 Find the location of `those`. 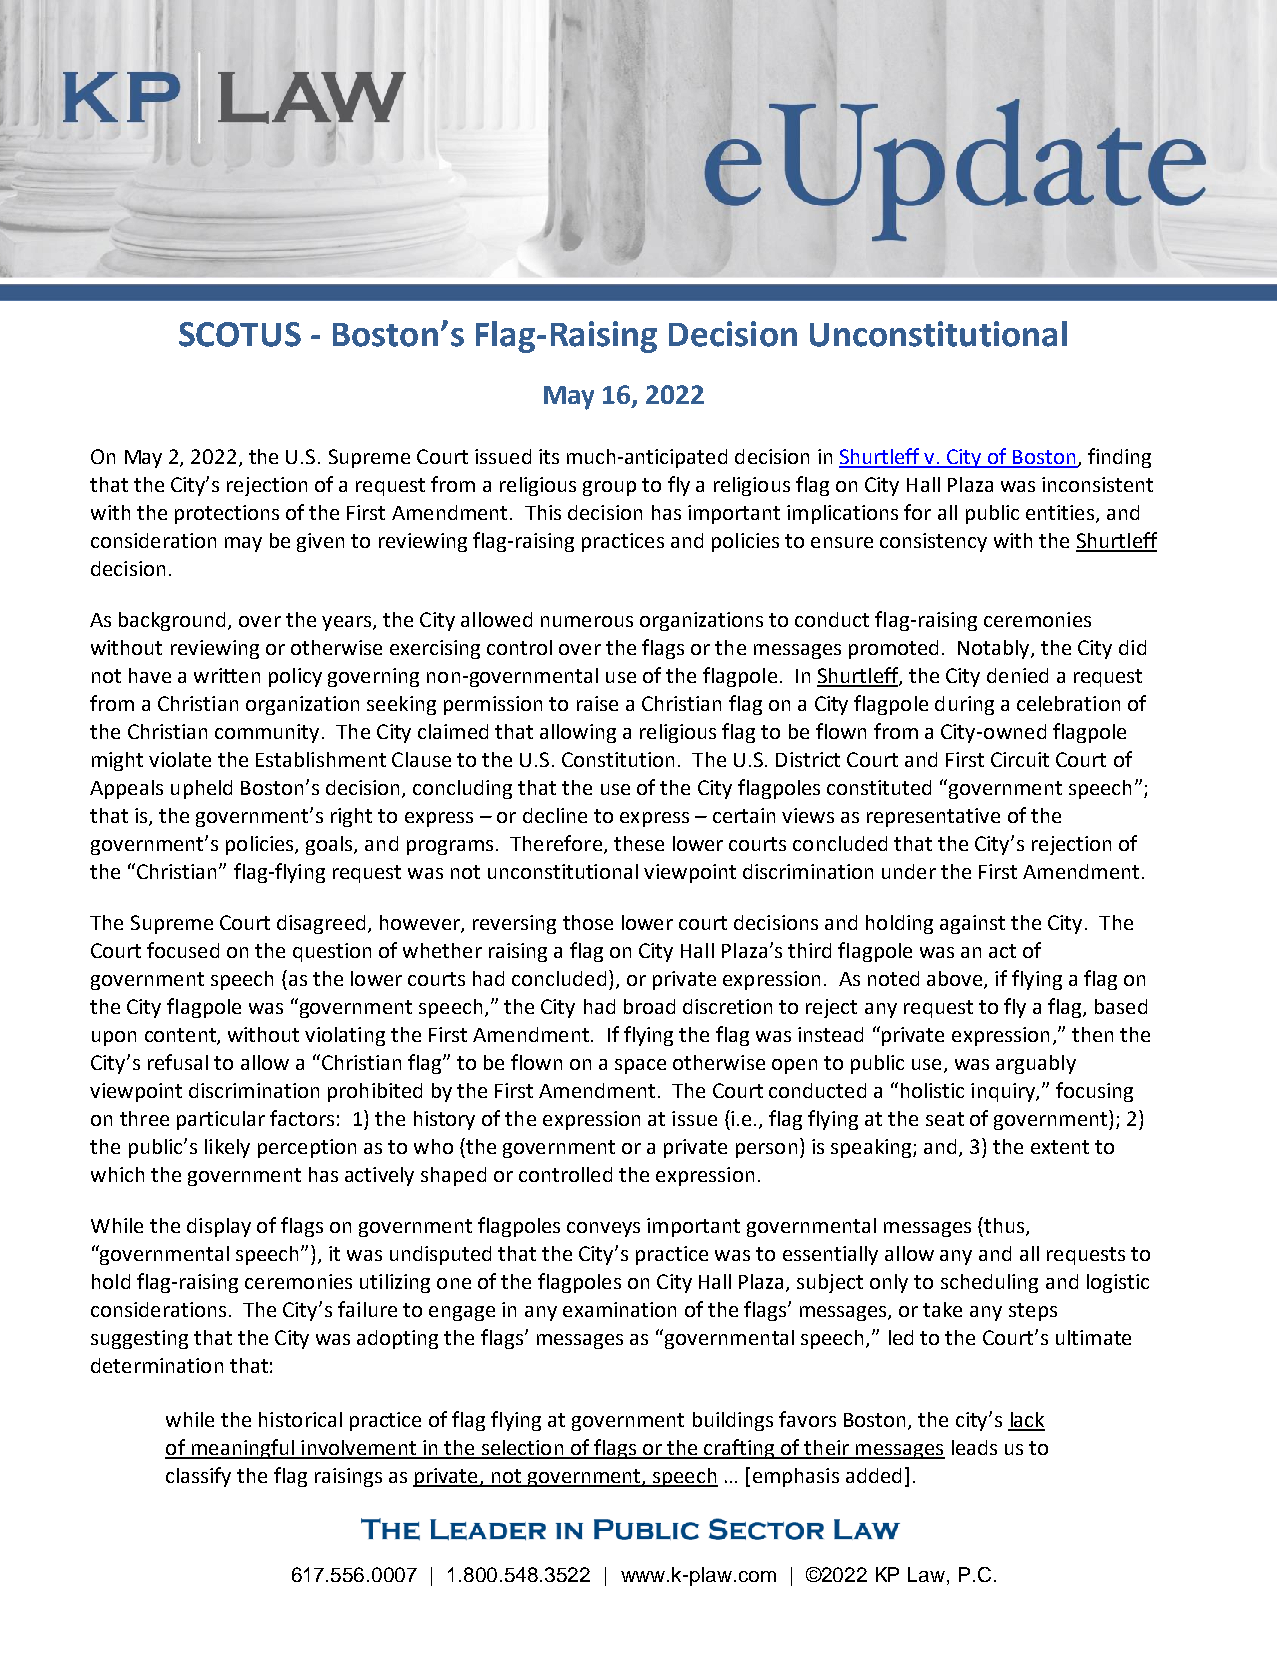

those is located at coordinates (588, 922).
